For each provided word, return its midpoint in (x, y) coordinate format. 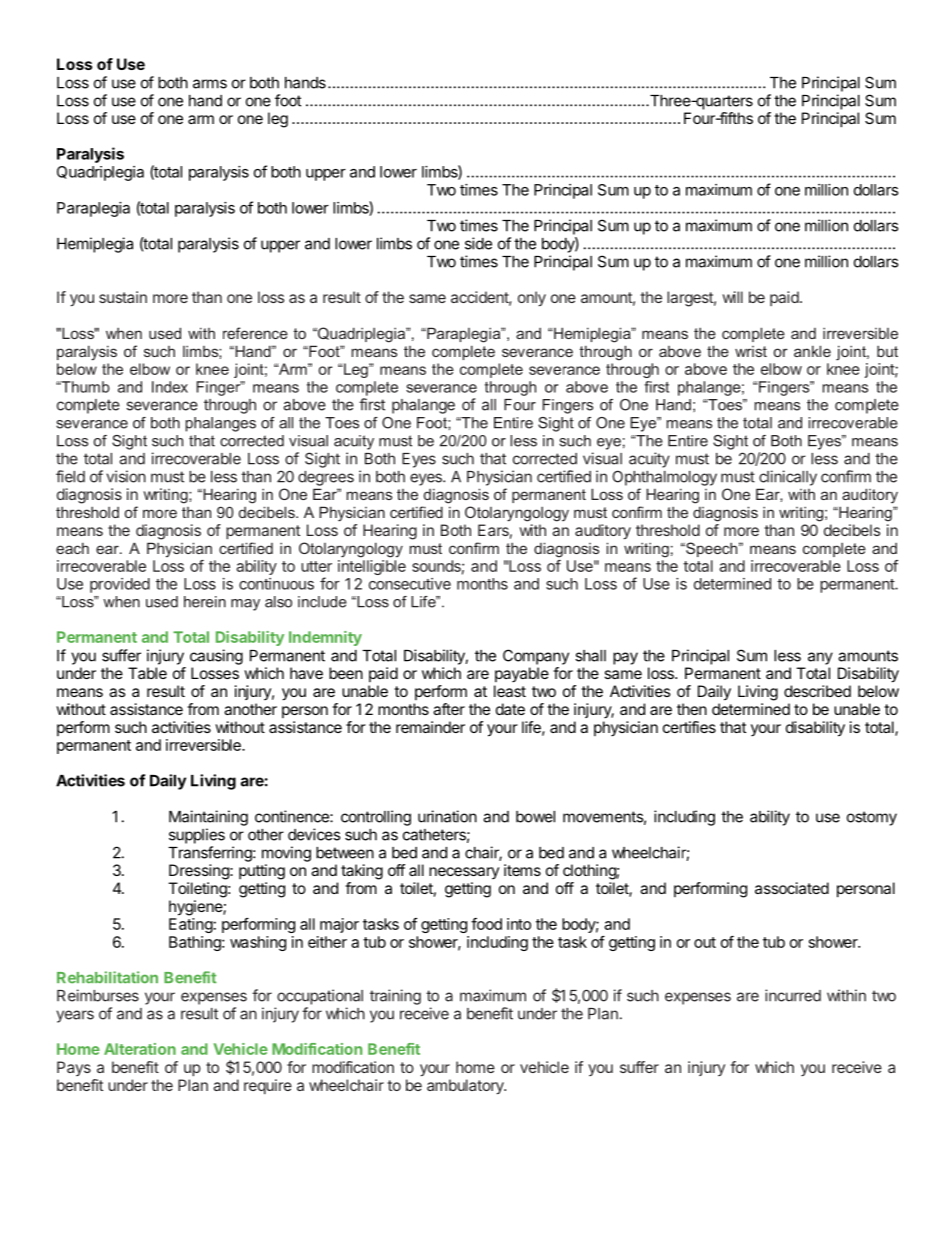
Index (170, 387)
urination (447, 816)
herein (205, 602)
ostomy (872, 818)
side (478, 243)
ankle (812, 351)
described (817, 691)
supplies (197, 836)
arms (210, 84)
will (733, 297)
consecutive (410, 584)
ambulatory (466, 1087)
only (532, 299)
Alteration (140, 1049)
